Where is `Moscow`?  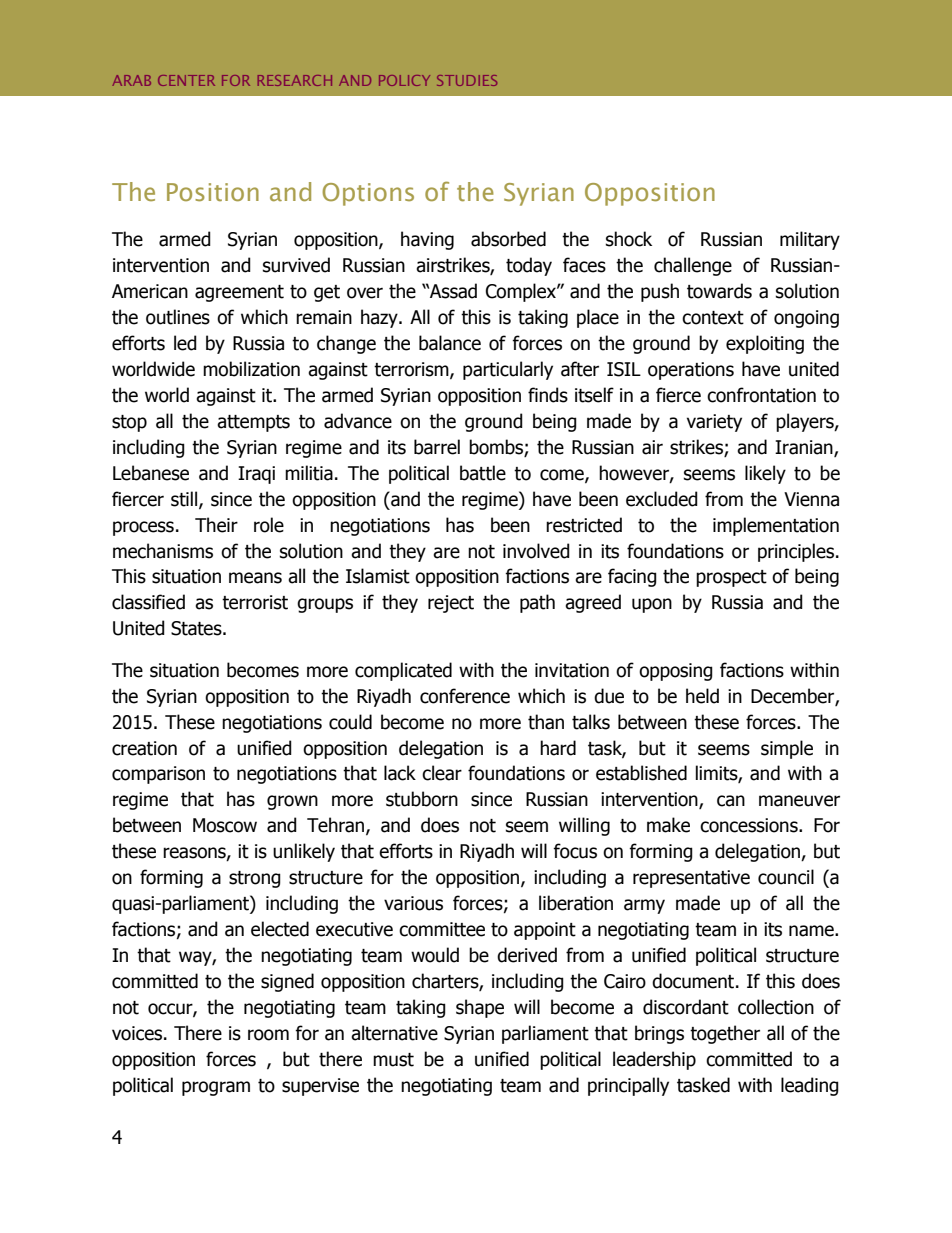 Moscow is located at coordinates (225, 825).
